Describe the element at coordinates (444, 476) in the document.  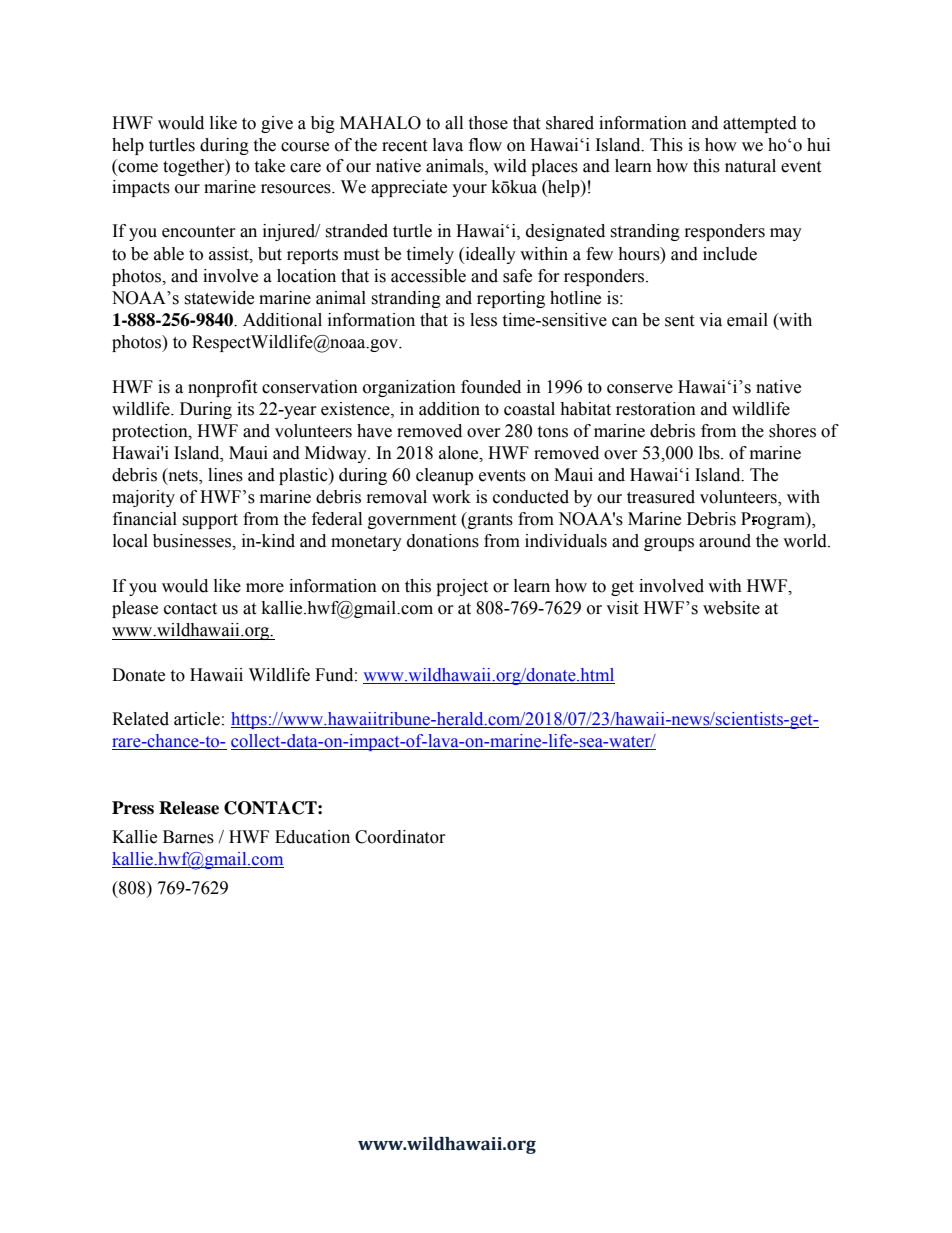
I see `cleanup` at that location.
